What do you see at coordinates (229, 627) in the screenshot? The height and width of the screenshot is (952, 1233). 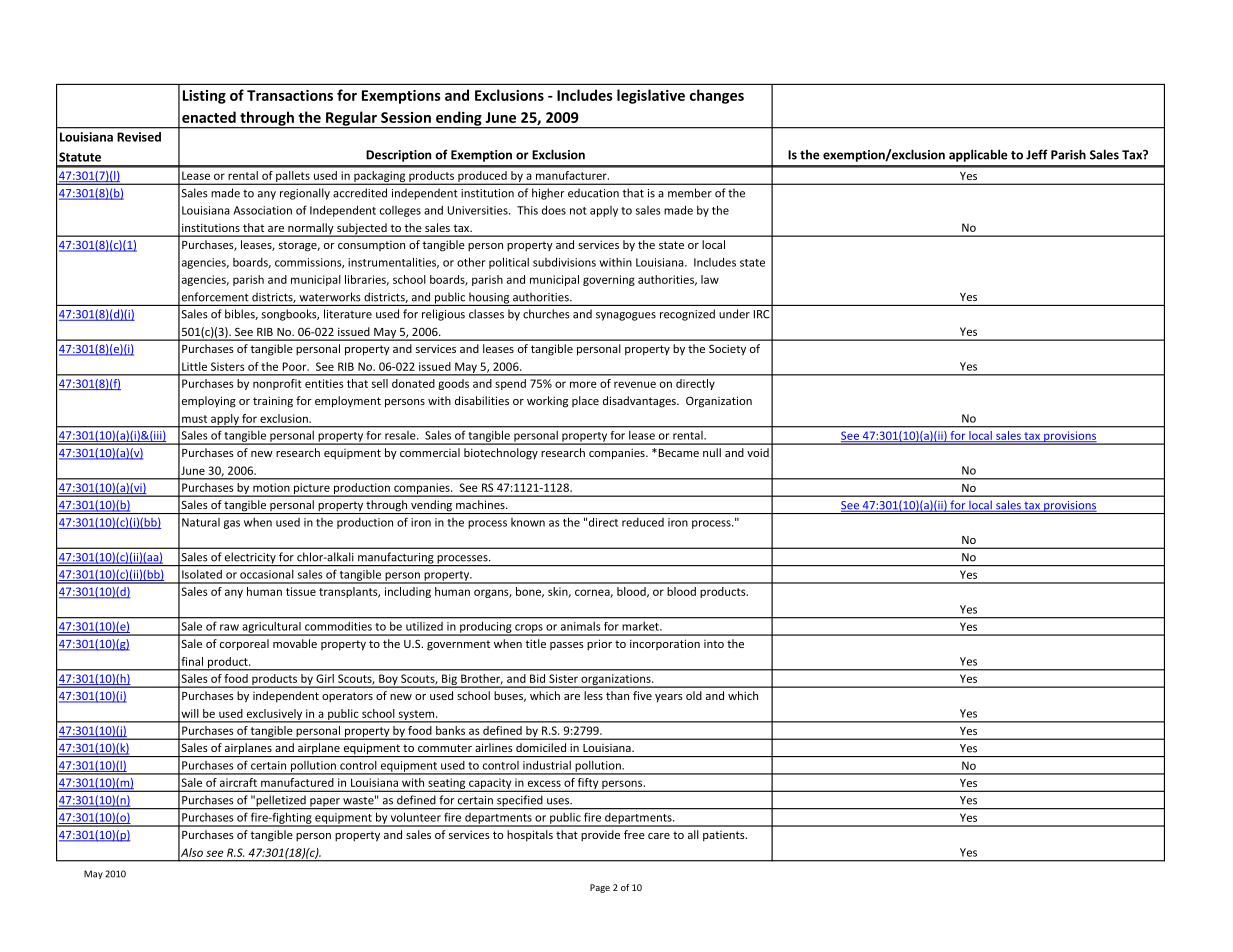 I see `raw` at bounding box center [229, 627].
